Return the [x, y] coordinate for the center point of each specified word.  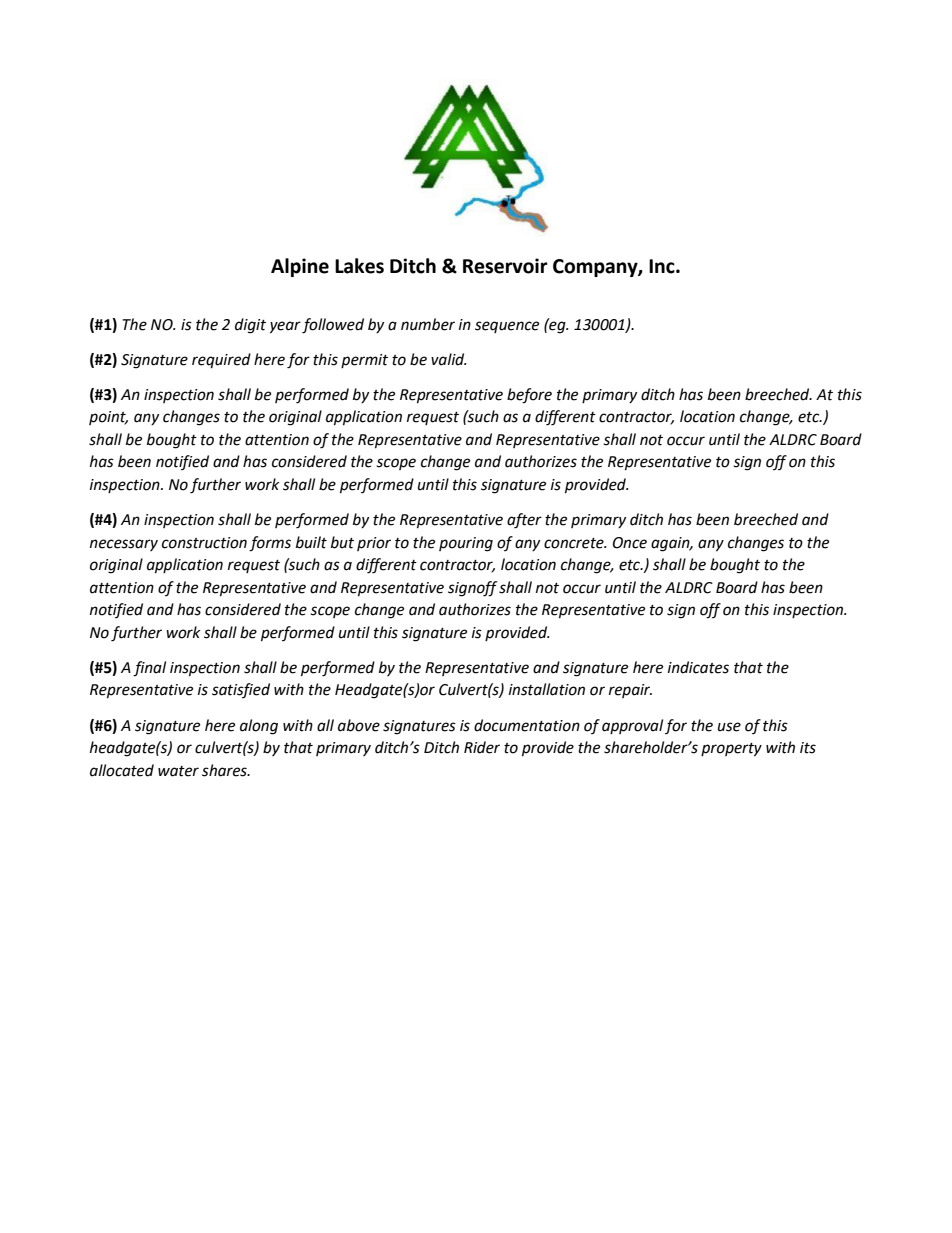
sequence [507, 327]
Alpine [300, 267]
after [524, 521]
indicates [698, 667]
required [221, 361]
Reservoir [505, 266]
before [529, 396]
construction [204, 543]
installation [547, 689]
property [731, 750]
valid [449, 359]
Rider [482, 747]
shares [225, 770]
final [149, 669]
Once [630, 543]
